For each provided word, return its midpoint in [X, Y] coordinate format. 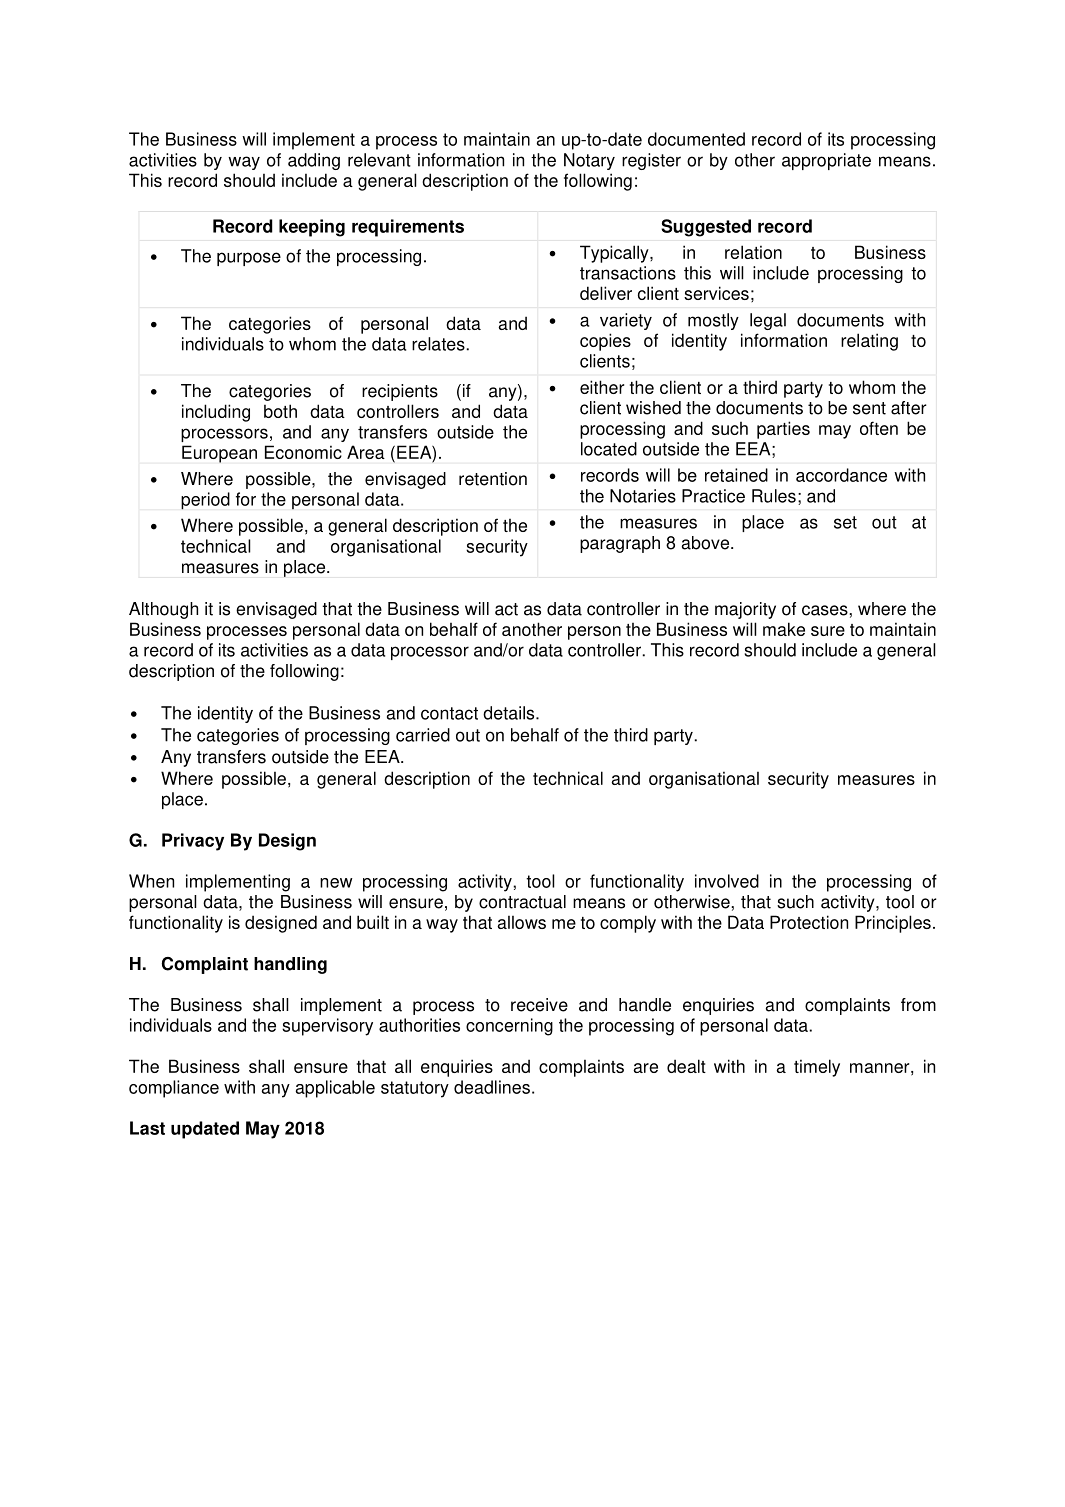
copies [605, 342]
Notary [589, 161]
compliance [174, 1089]
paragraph [620, 544]
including [216, 413]
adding [314, 161]
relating [869, 342]
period [205, 501]
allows [521, 922]
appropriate [826, 161]
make [784, 629]
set [845, 522]
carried [423, 735]
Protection [809, 922]
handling [290, 965]
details [510, 713]
